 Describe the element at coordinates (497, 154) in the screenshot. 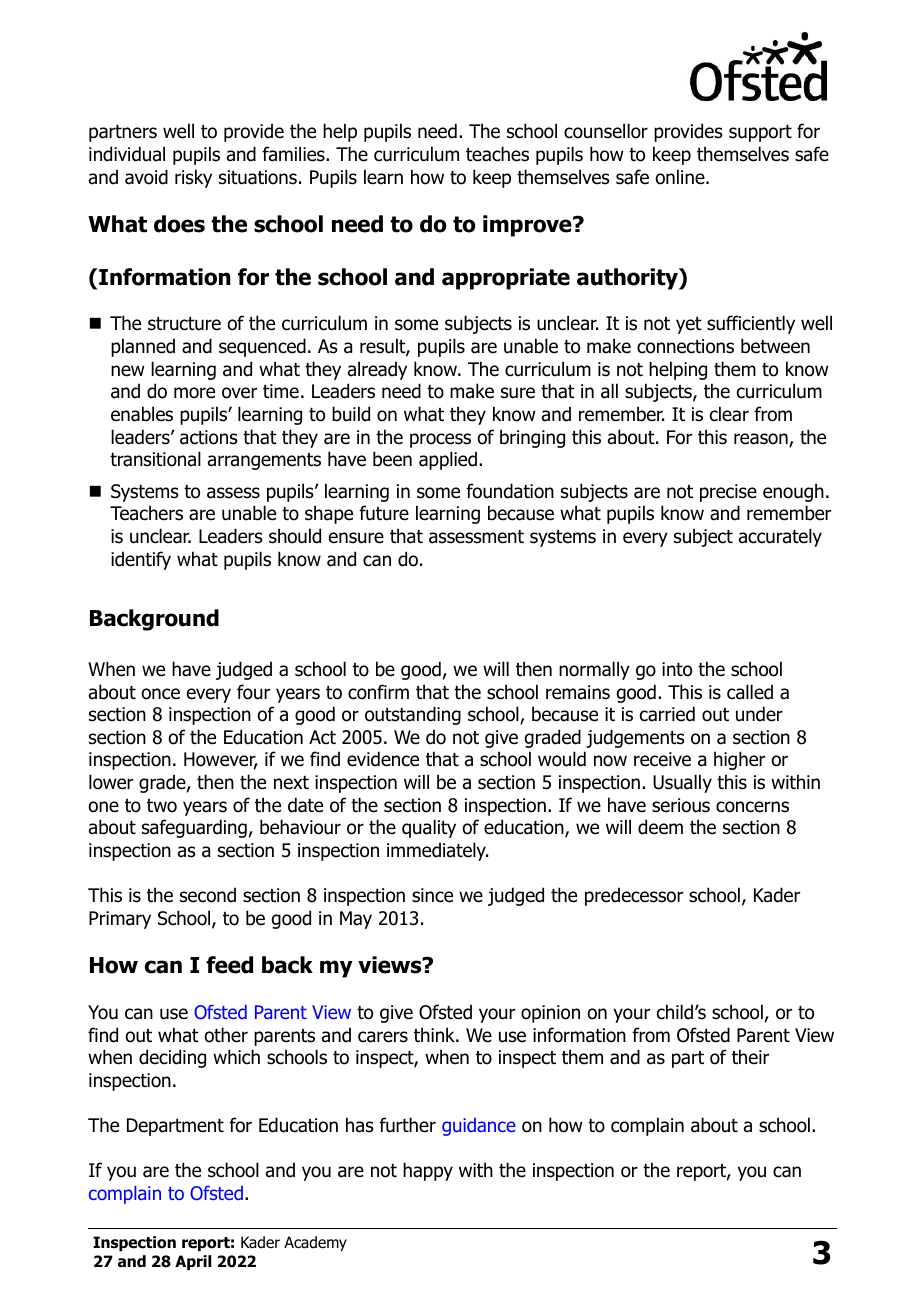

I see `teaches` at that location.
